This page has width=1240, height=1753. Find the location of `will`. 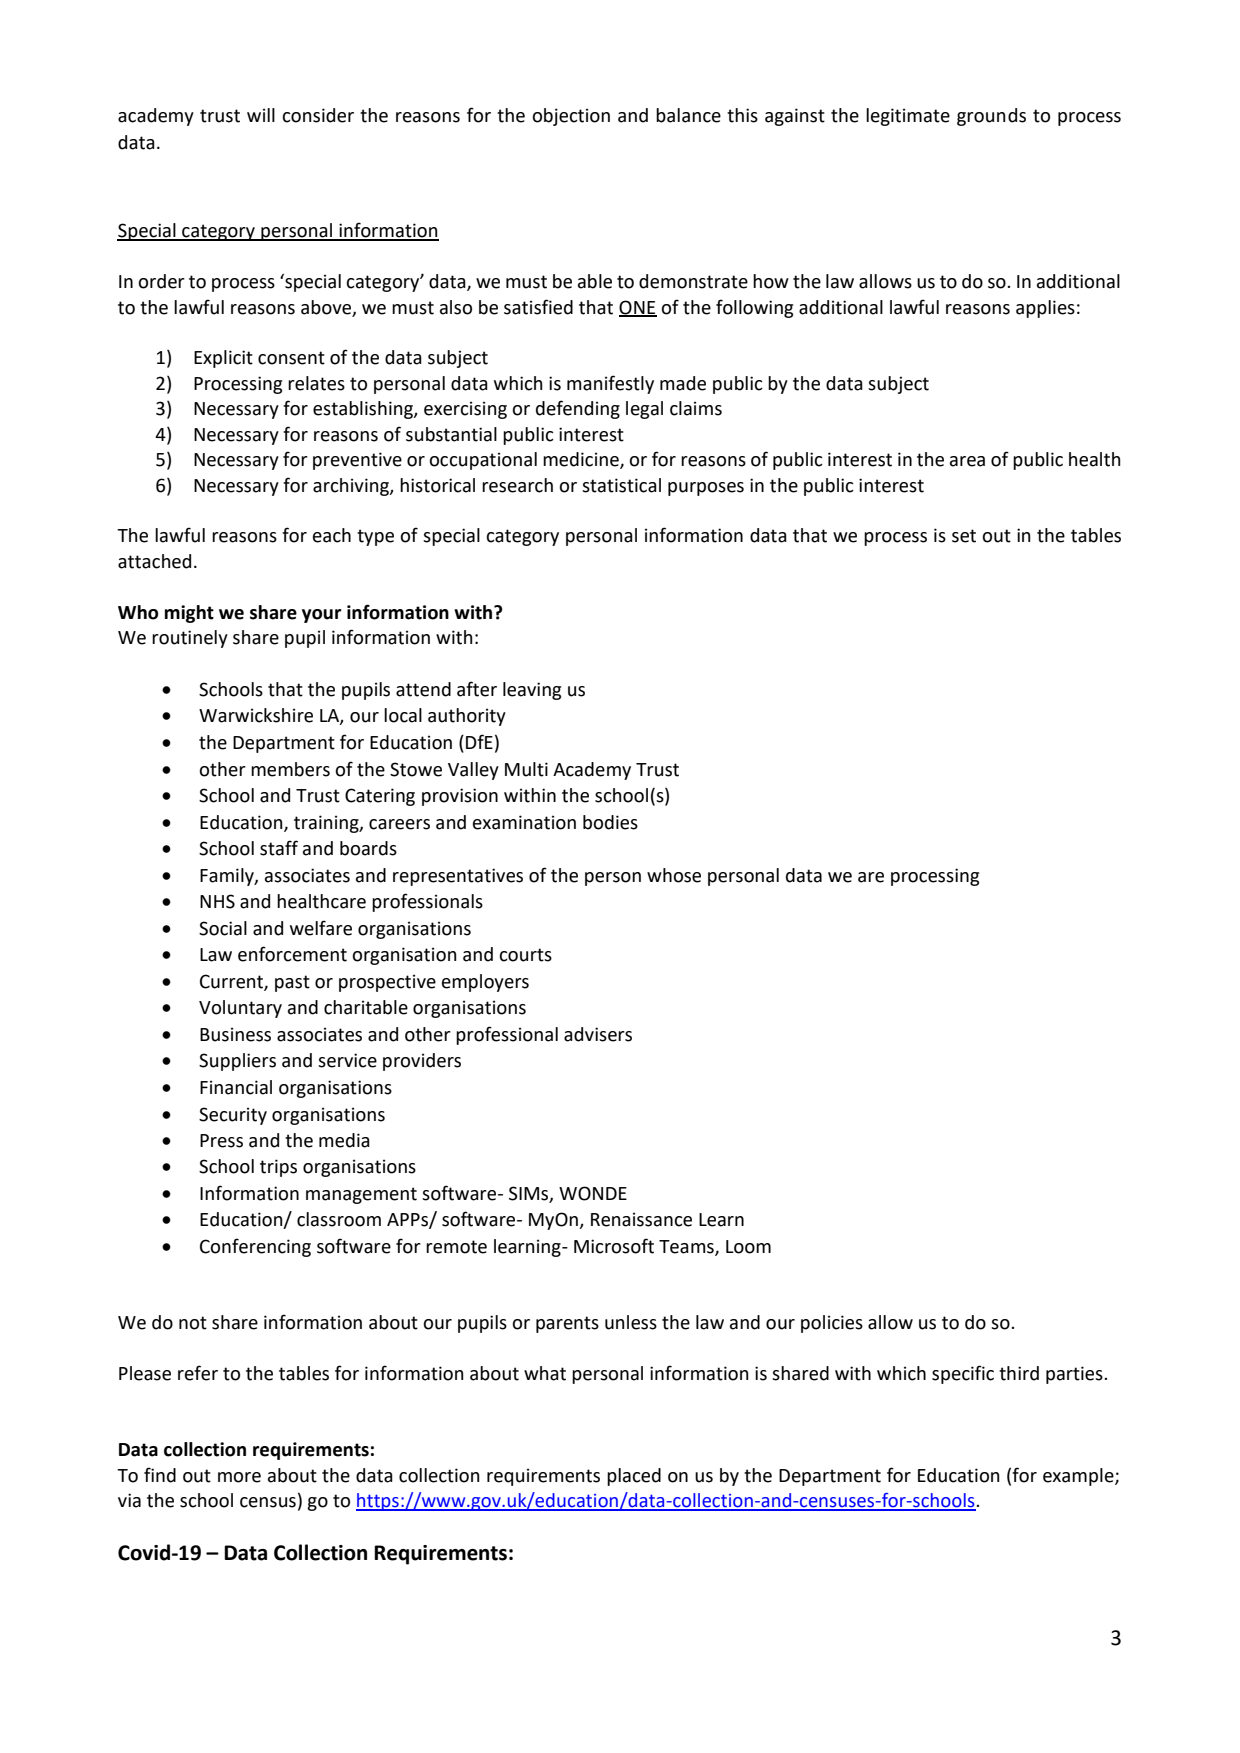

will is located at coordinates (261, 115).
